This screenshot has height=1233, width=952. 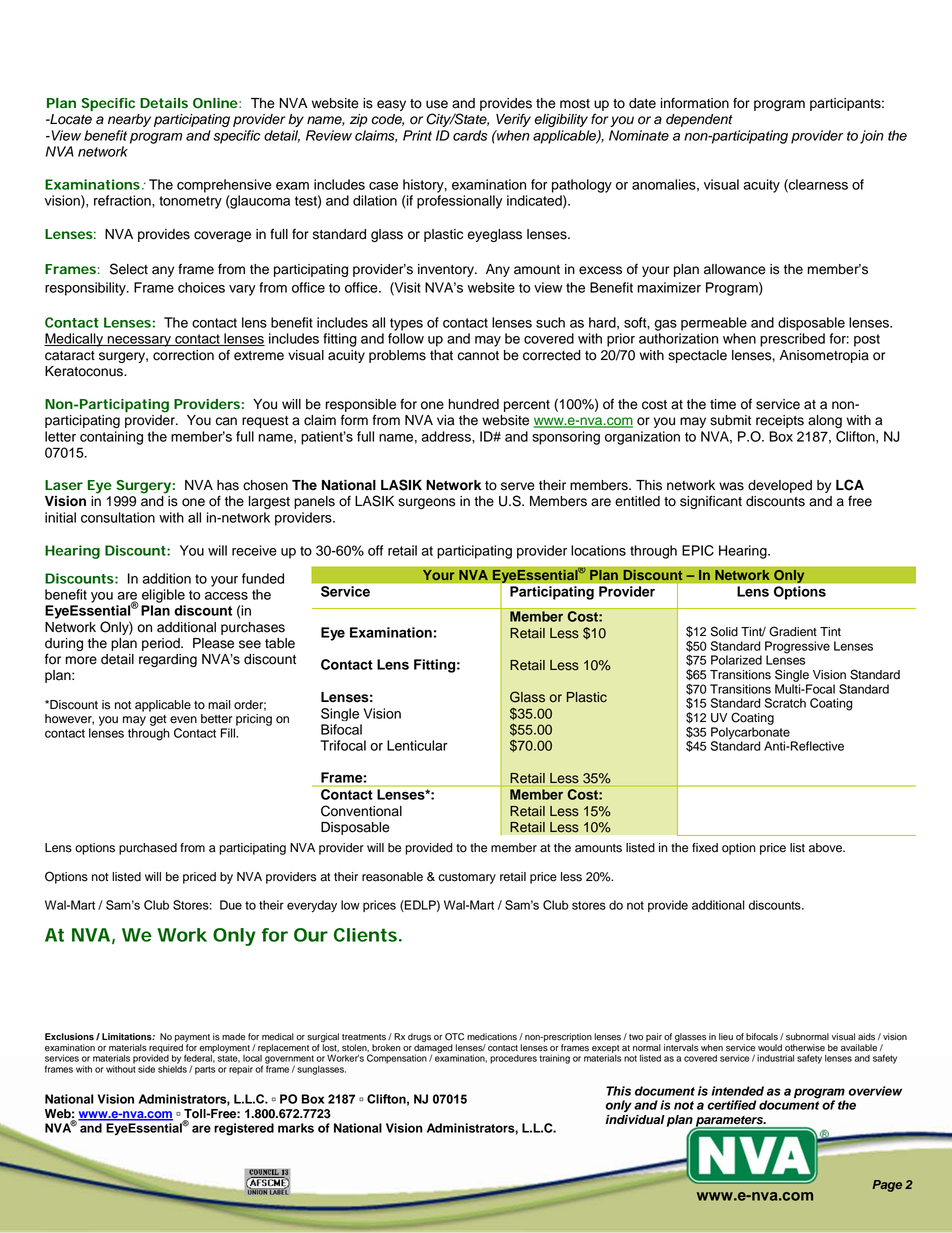 I want to click on serve, so click(x=518, y=486).
